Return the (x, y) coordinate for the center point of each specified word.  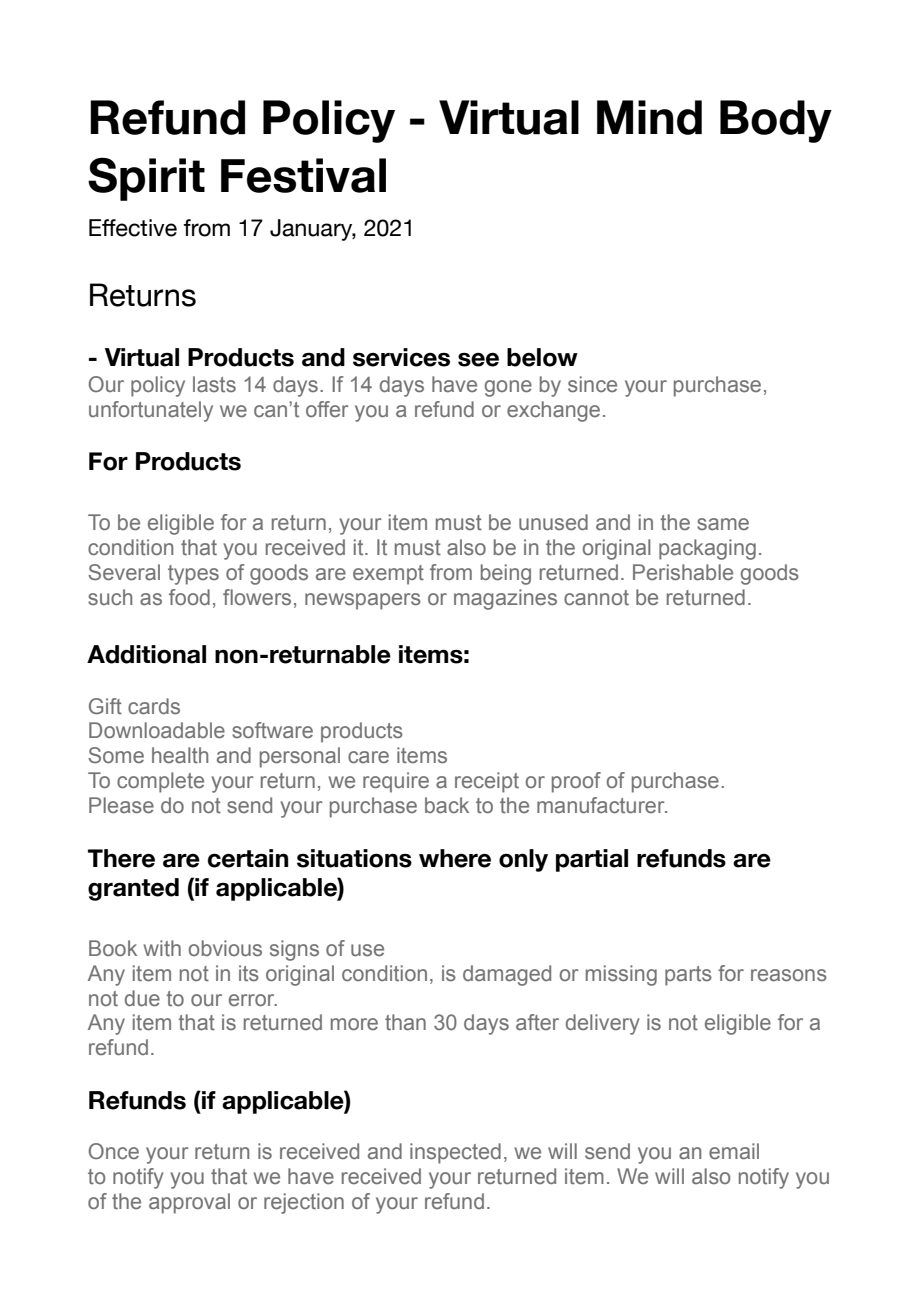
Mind (649, 117)
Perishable (683, 572)
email (734, 1151)
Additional (146, 654)
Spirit (146, 179)
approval (189, 1203)
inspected (455, 1153)
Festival (303, 175)
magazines (505, 599)
